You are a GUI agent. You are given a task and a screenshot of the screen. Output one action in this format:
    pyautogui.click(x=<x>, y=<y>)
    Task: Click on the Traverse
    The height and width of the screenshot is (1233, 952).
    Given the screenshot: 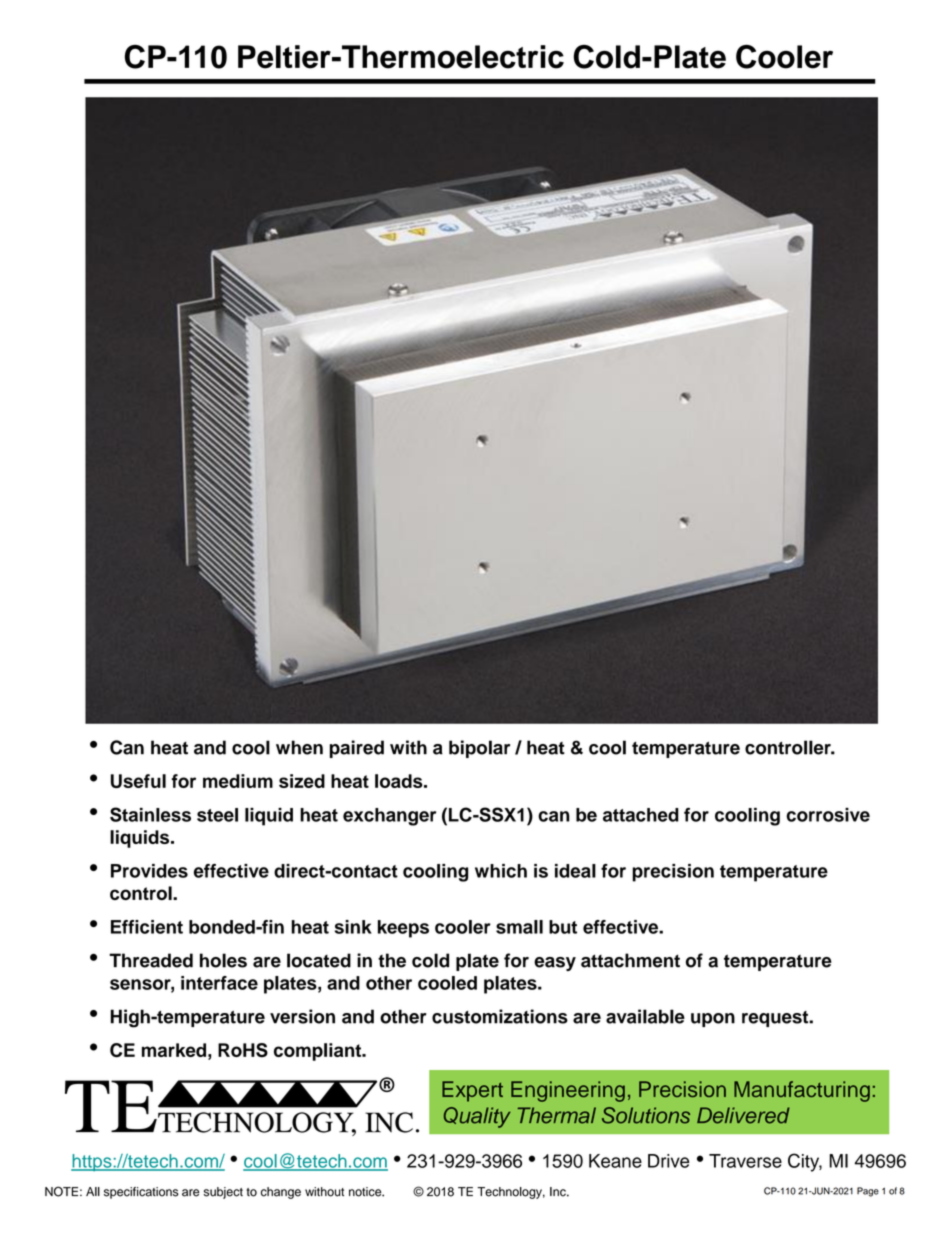 What is the action you would take?
    pyautogui.click(x=745, y=1161)
